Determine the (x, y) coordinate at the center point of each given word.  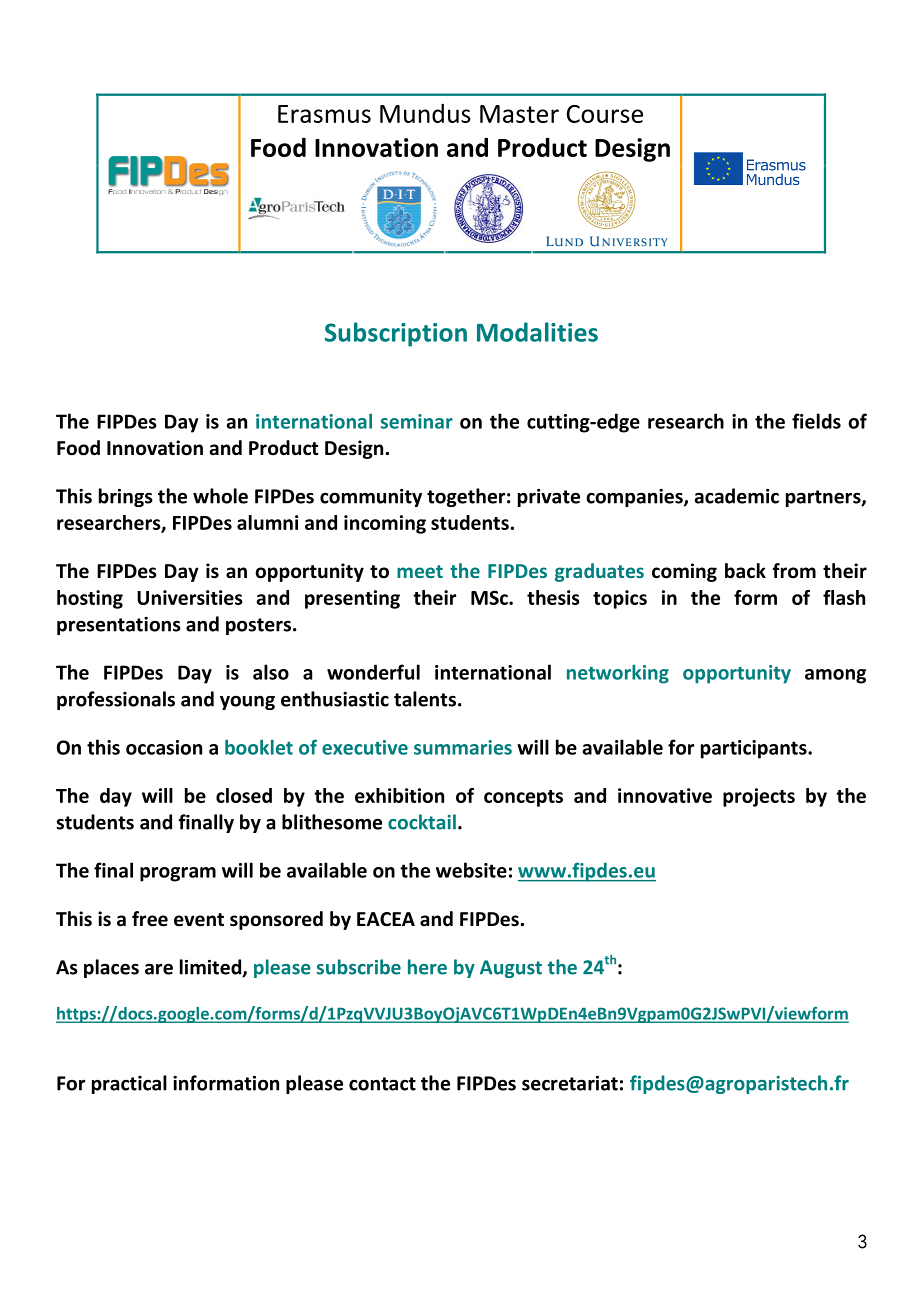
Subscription (396, 334)
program (178, 874)
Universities (190, 597)
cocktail (422, 822)
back (745, 571)
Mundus (425, 113)
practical (129, 1084)
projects (759, 797)
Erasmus (324, 114)
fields (816, 421)
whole (220, 496)
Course (605, 114)
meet (420, 571)
